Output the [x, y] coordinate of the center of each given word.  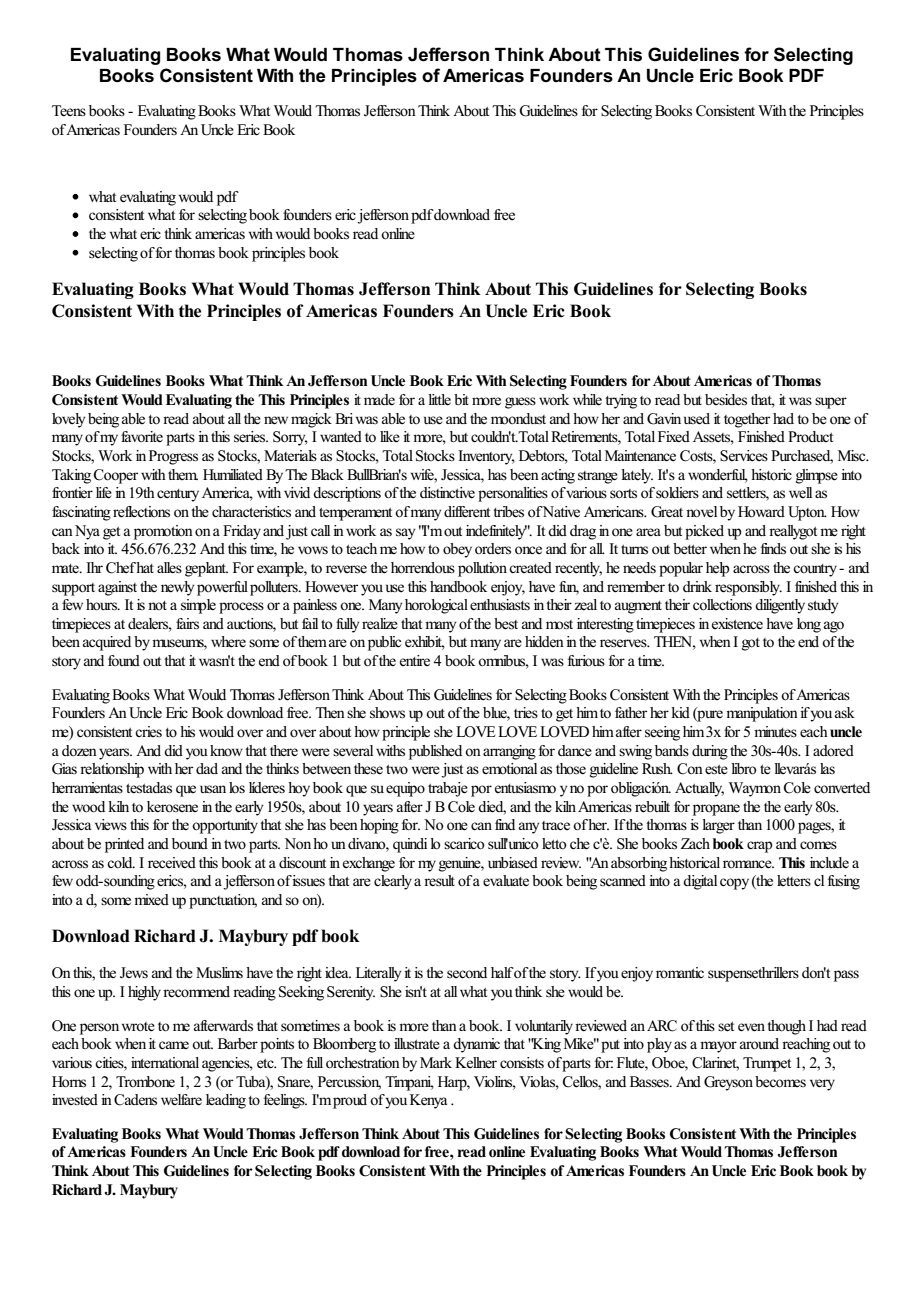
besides [726, 400]
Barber [238, 1043]
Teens [69, 111]
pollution [482, 569]
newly [177, 588]
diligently [780, 606]
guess [520, 403]
